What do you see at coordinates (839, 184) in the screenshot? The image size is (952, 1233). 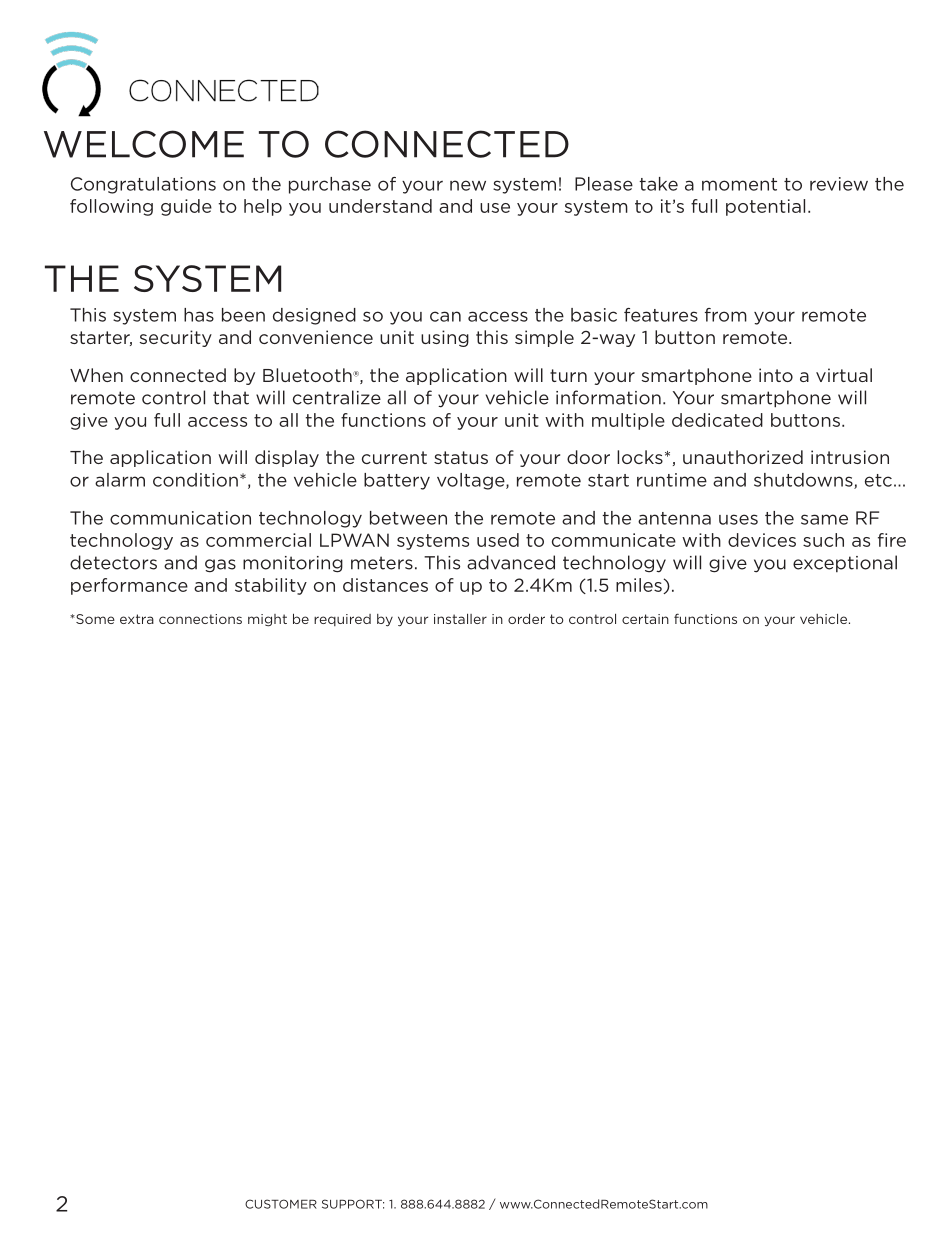 I see `review` at bounding box center [839, 184].
